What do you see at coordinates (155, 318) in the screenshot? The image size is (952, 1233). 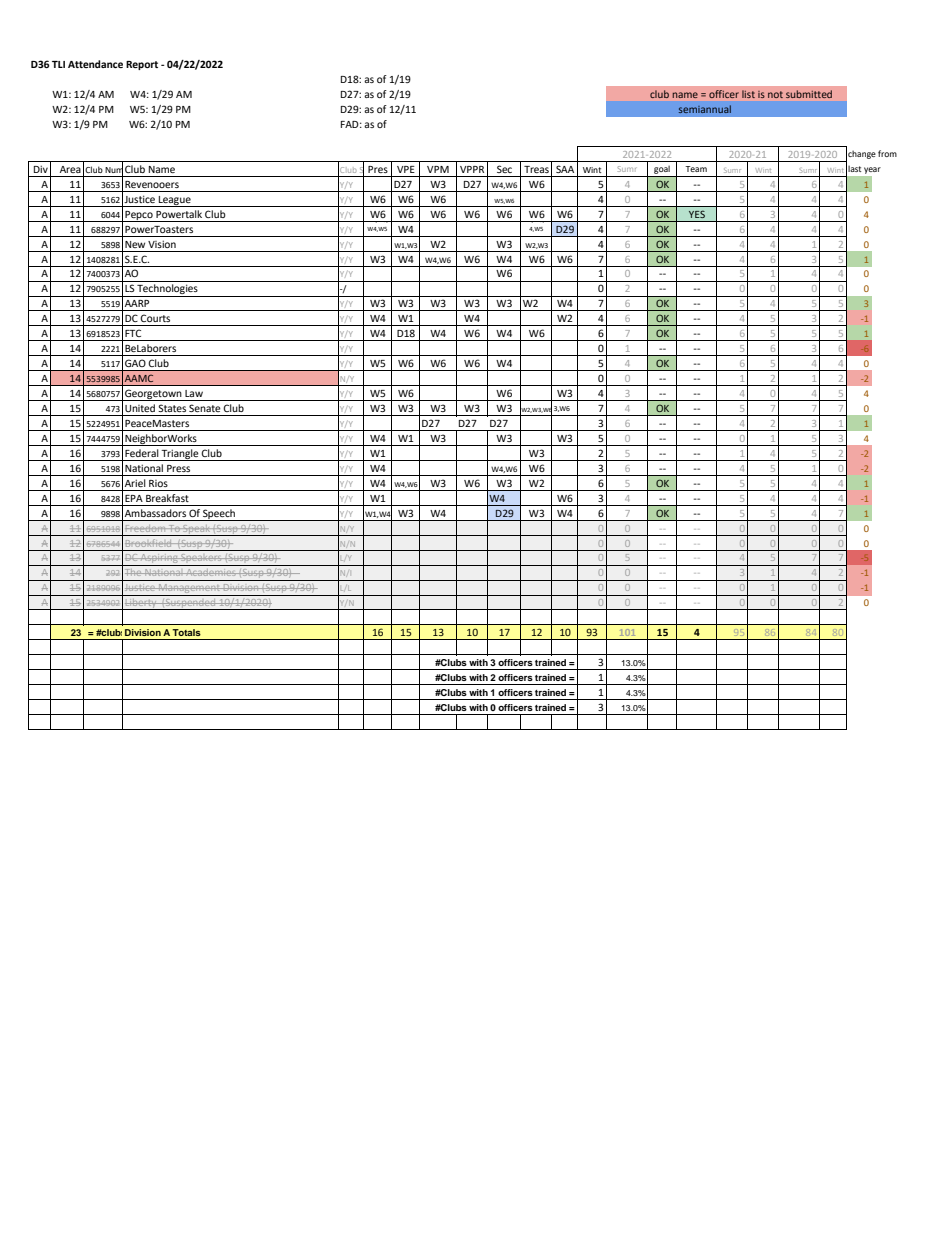 I see `Courts` at bounding box center [155, 318].
